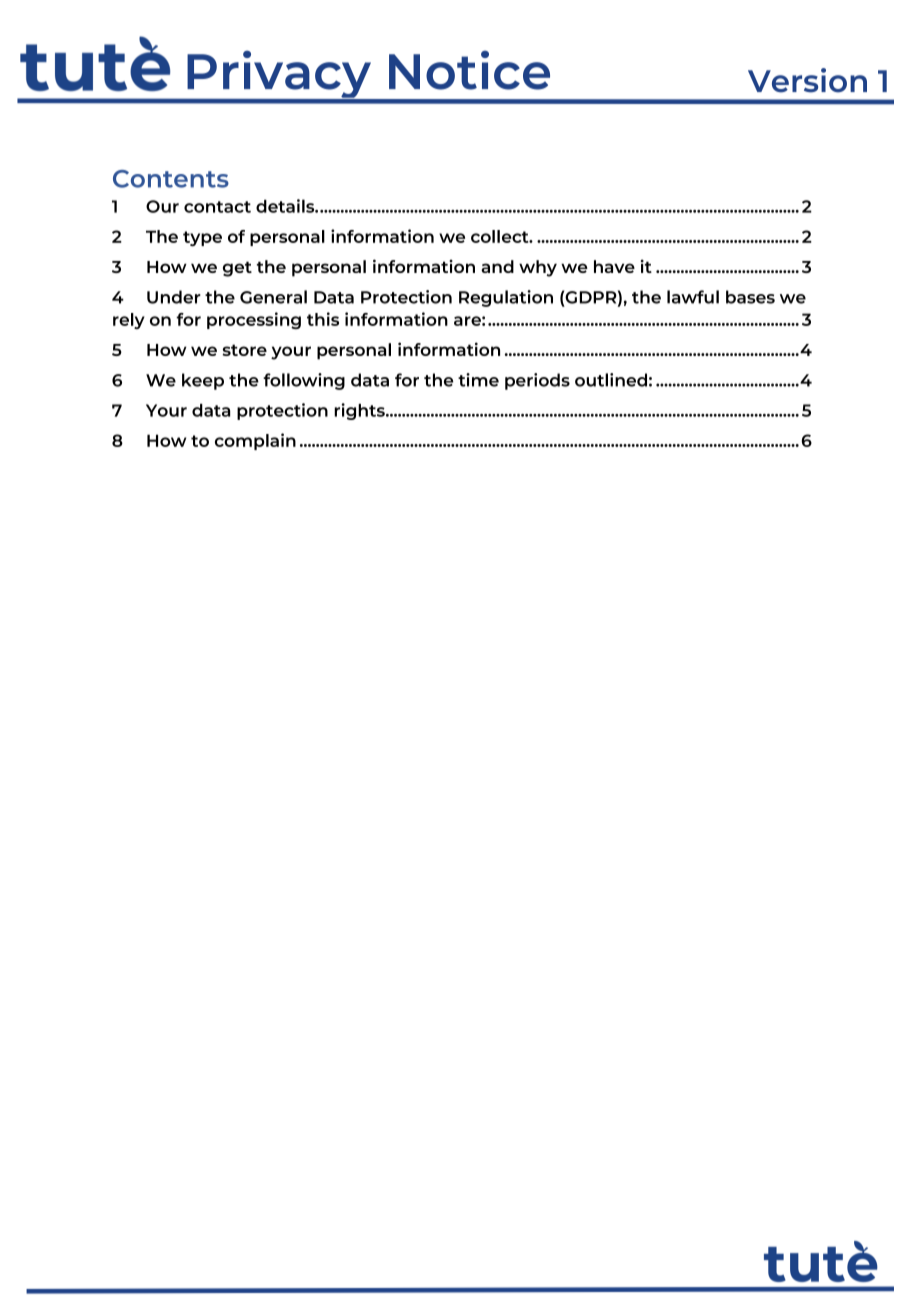 The image size is (924, 1308). I want to click on this, so click(323, 319).
